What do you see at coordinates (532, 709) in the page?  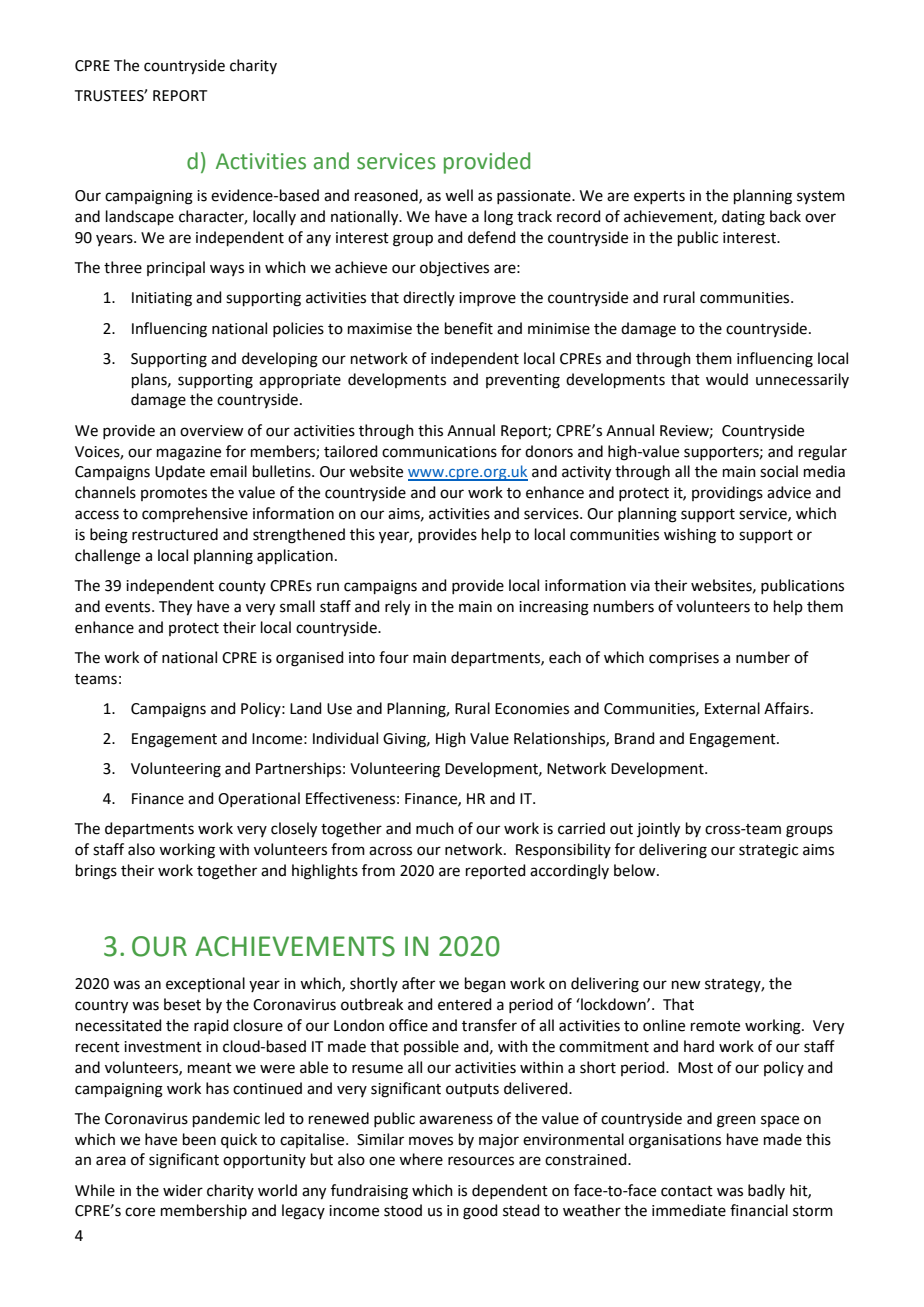 I see `Economies` at bounding box center [532, 709].
